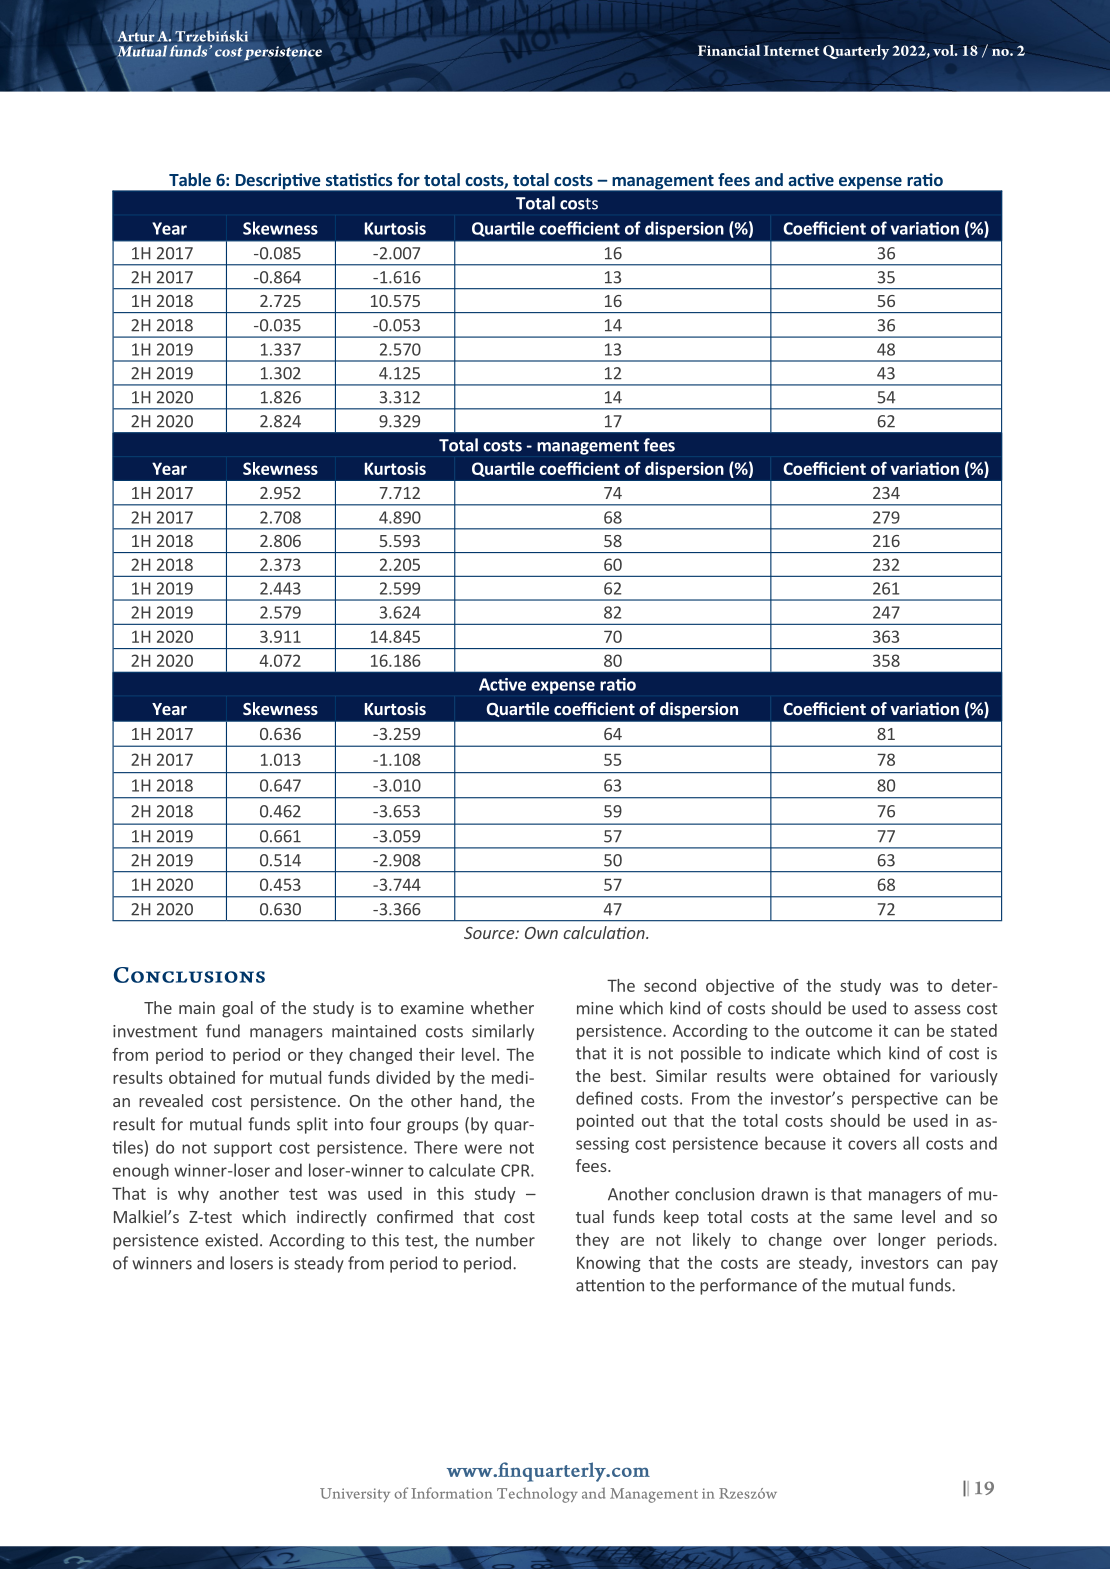 The height and width of the screenshot is (1569, 1110). What do you see at coordinates (605, 932) in the screenshot?
I see `calculation` at bounding box center [605, 932].
